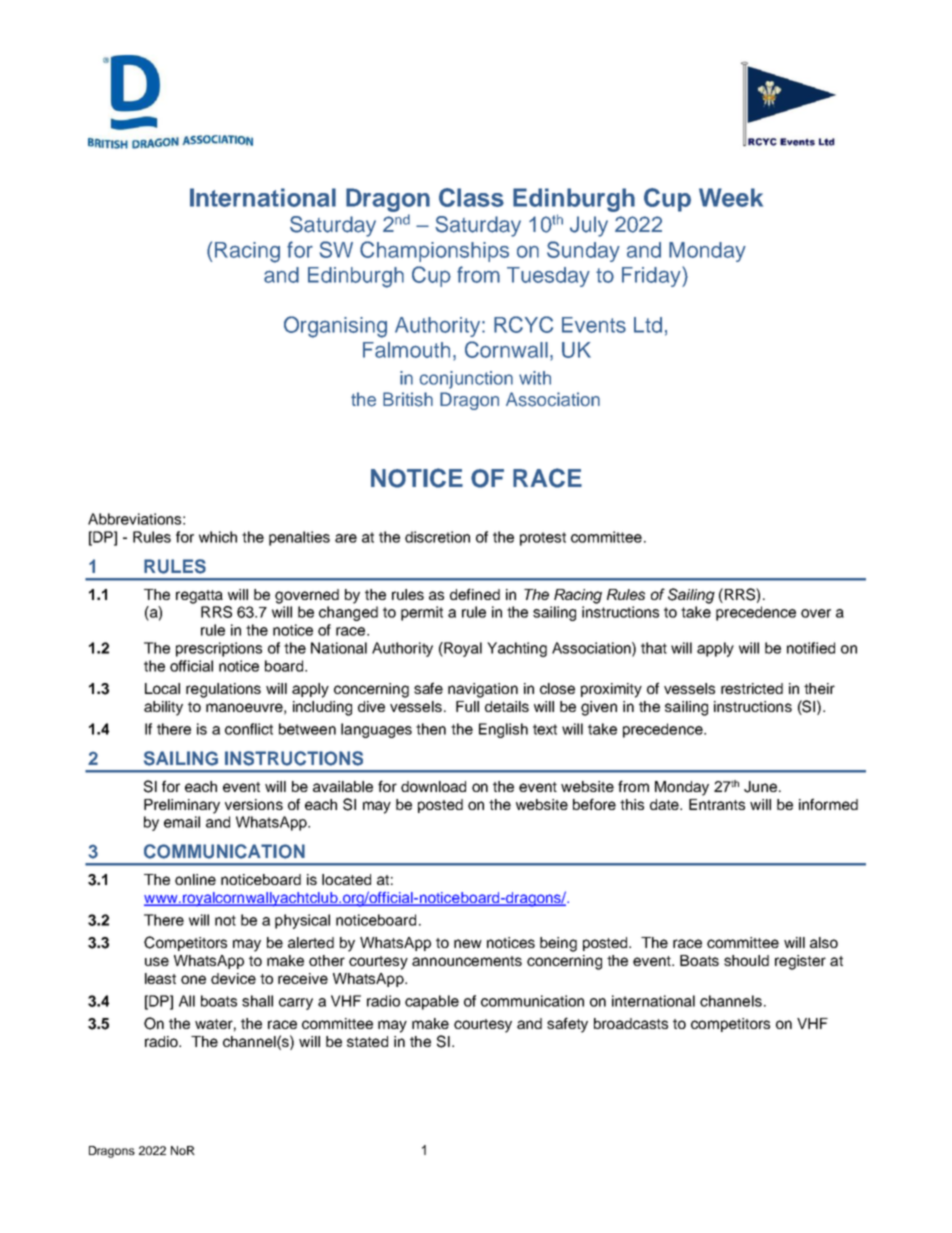  Describe the element at coordinates (543, 539) in the page. I see `protest` at that location.
